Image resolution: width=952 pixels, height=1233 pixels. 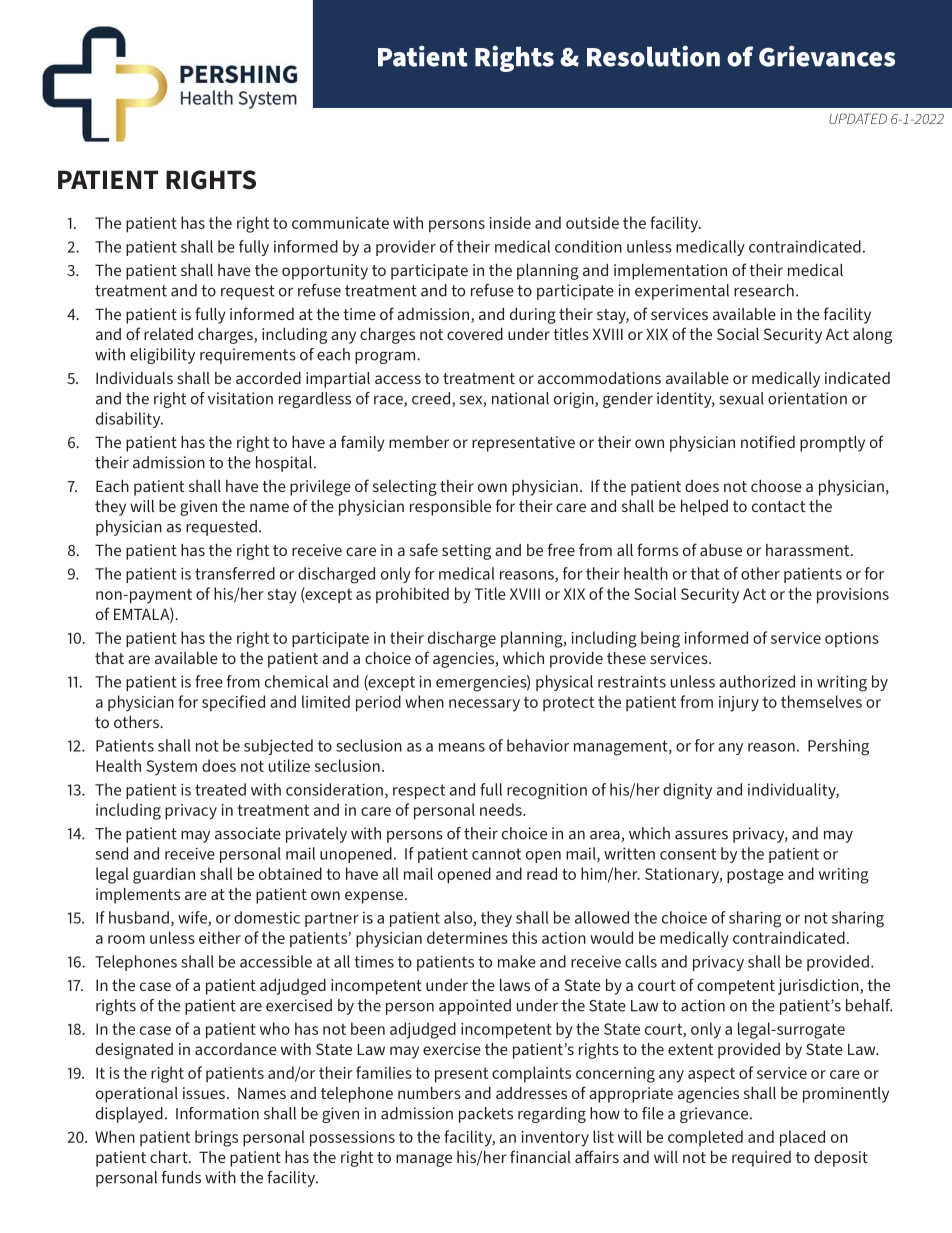 What do you see at coordinates (858, 118) in the image?
I see `UPDATED` at bounding box center [858, 118].
